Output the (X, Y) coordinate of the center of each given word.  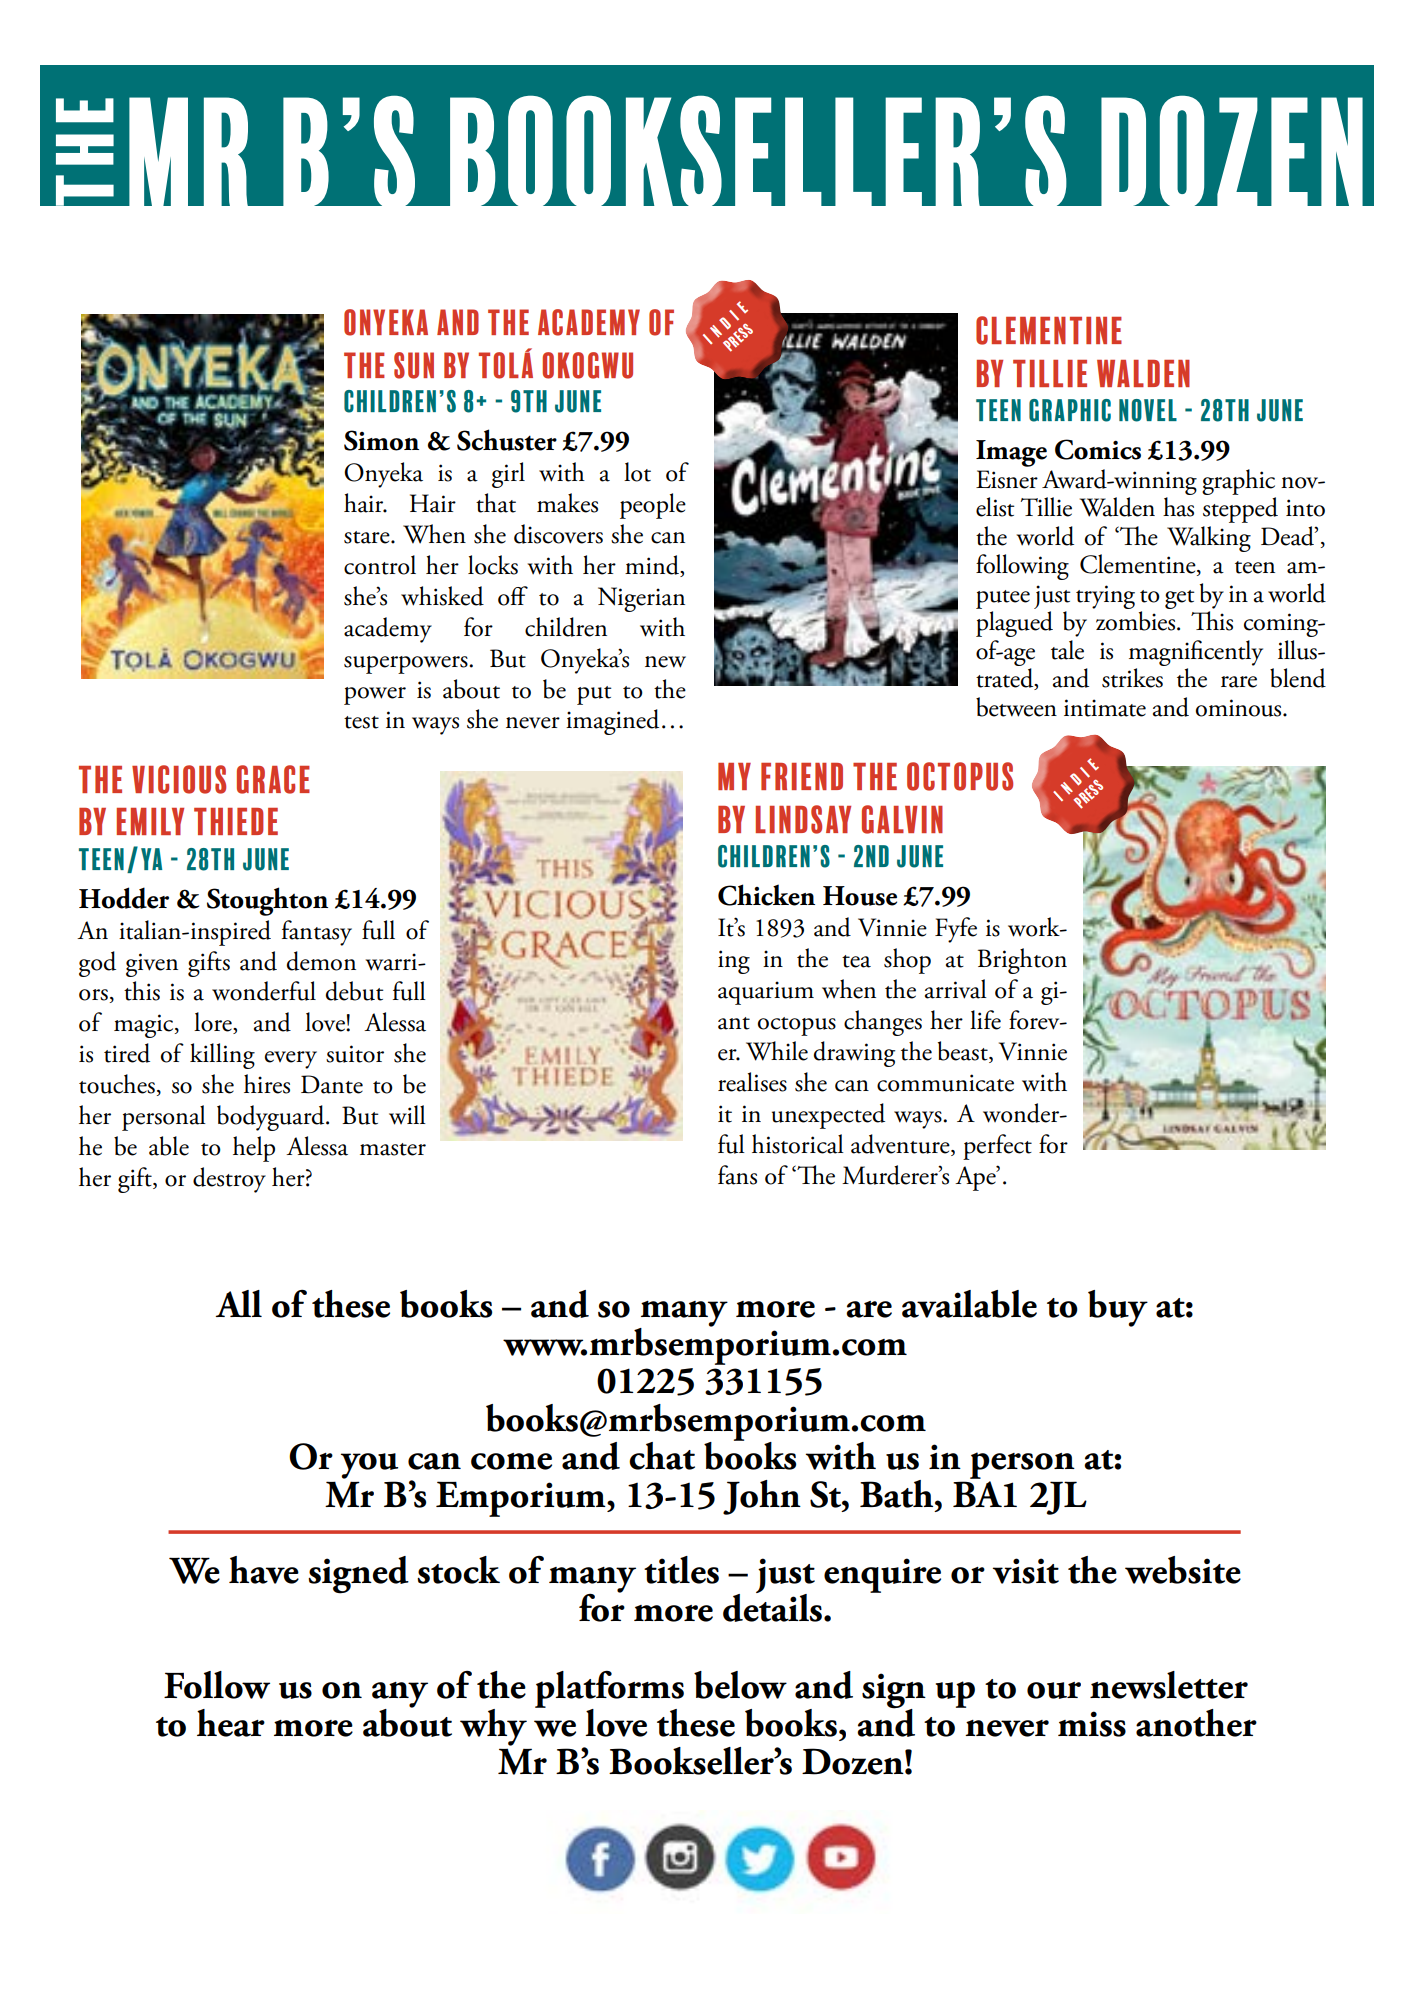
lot (637, 472)
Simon (381, 440)
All (239, 1303)
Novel (1148, 410)
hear (231, 1723)
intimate (1105, 708)
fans (737, 1175)
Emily (150, 821)
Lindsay (803, 819)
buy (1118, 1308)
